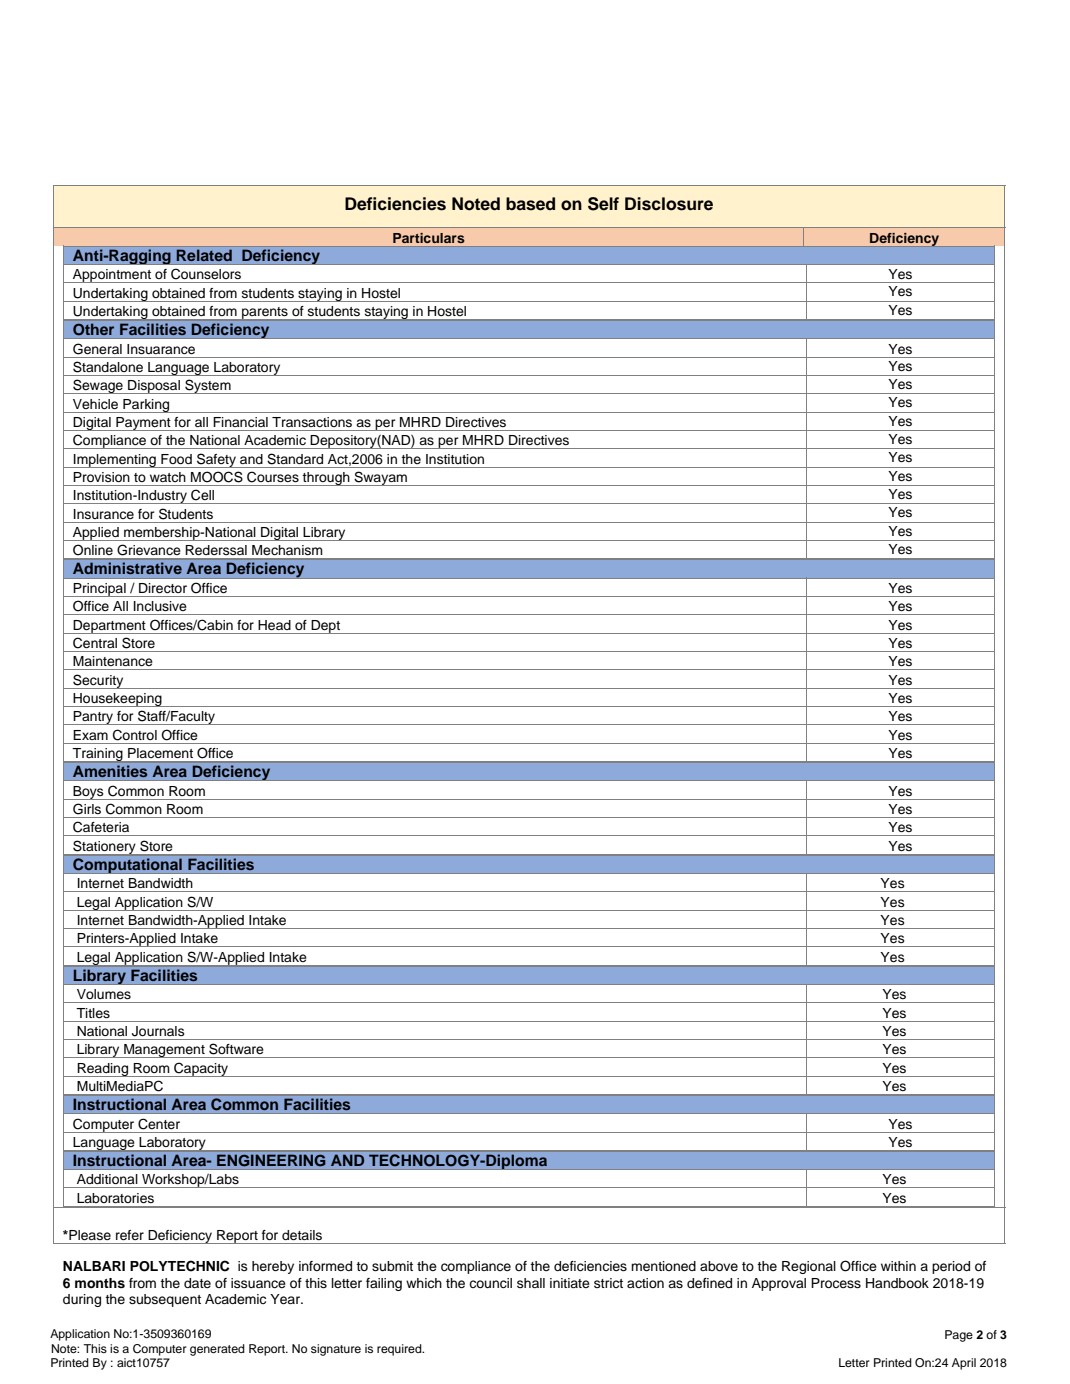  Describe the element at coordinates (201, 1069) in the document. I see `Capacity` at that location.
